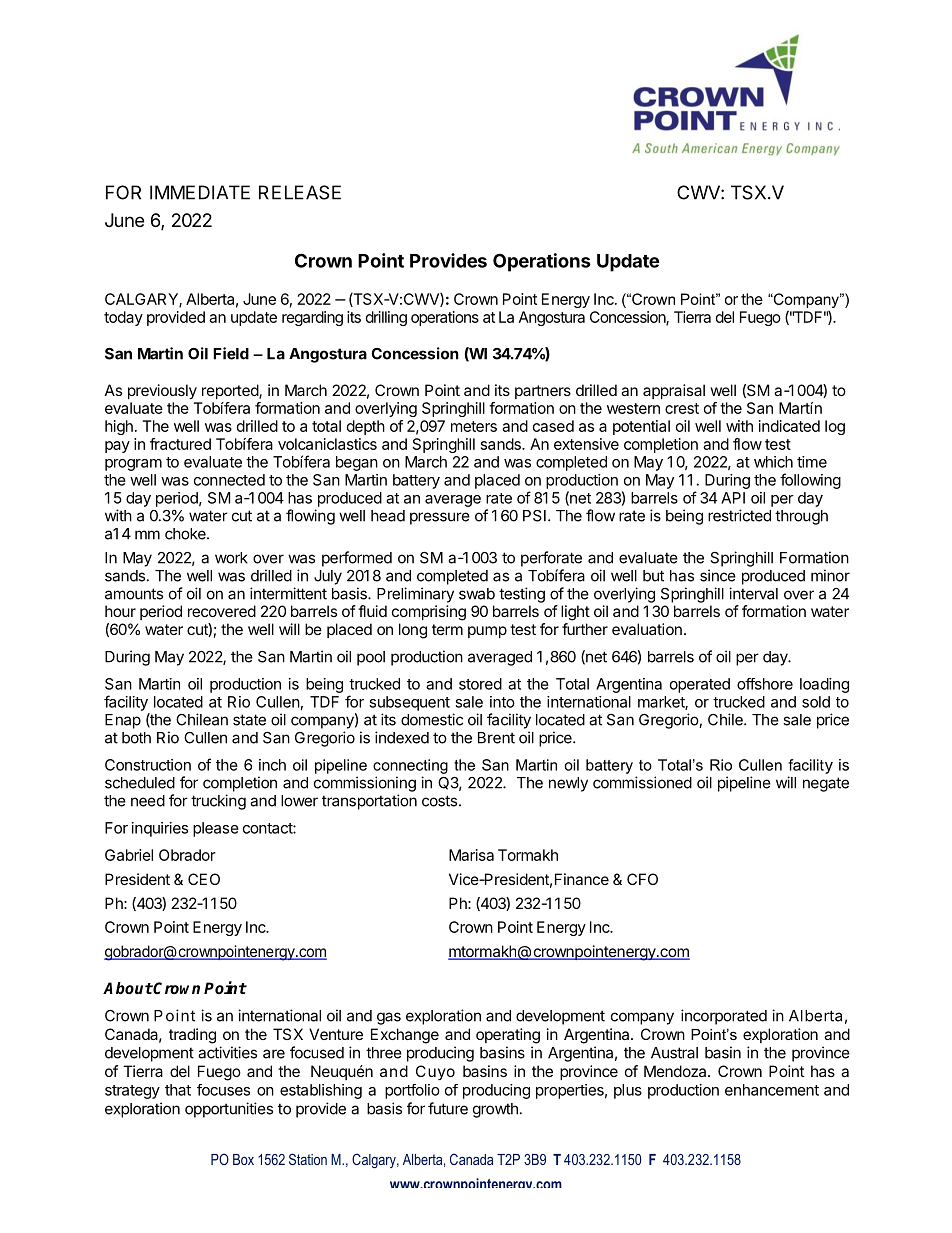  Describe the element at coordinates (642, 879) in the screenshot. I see `CFO` at that location.
